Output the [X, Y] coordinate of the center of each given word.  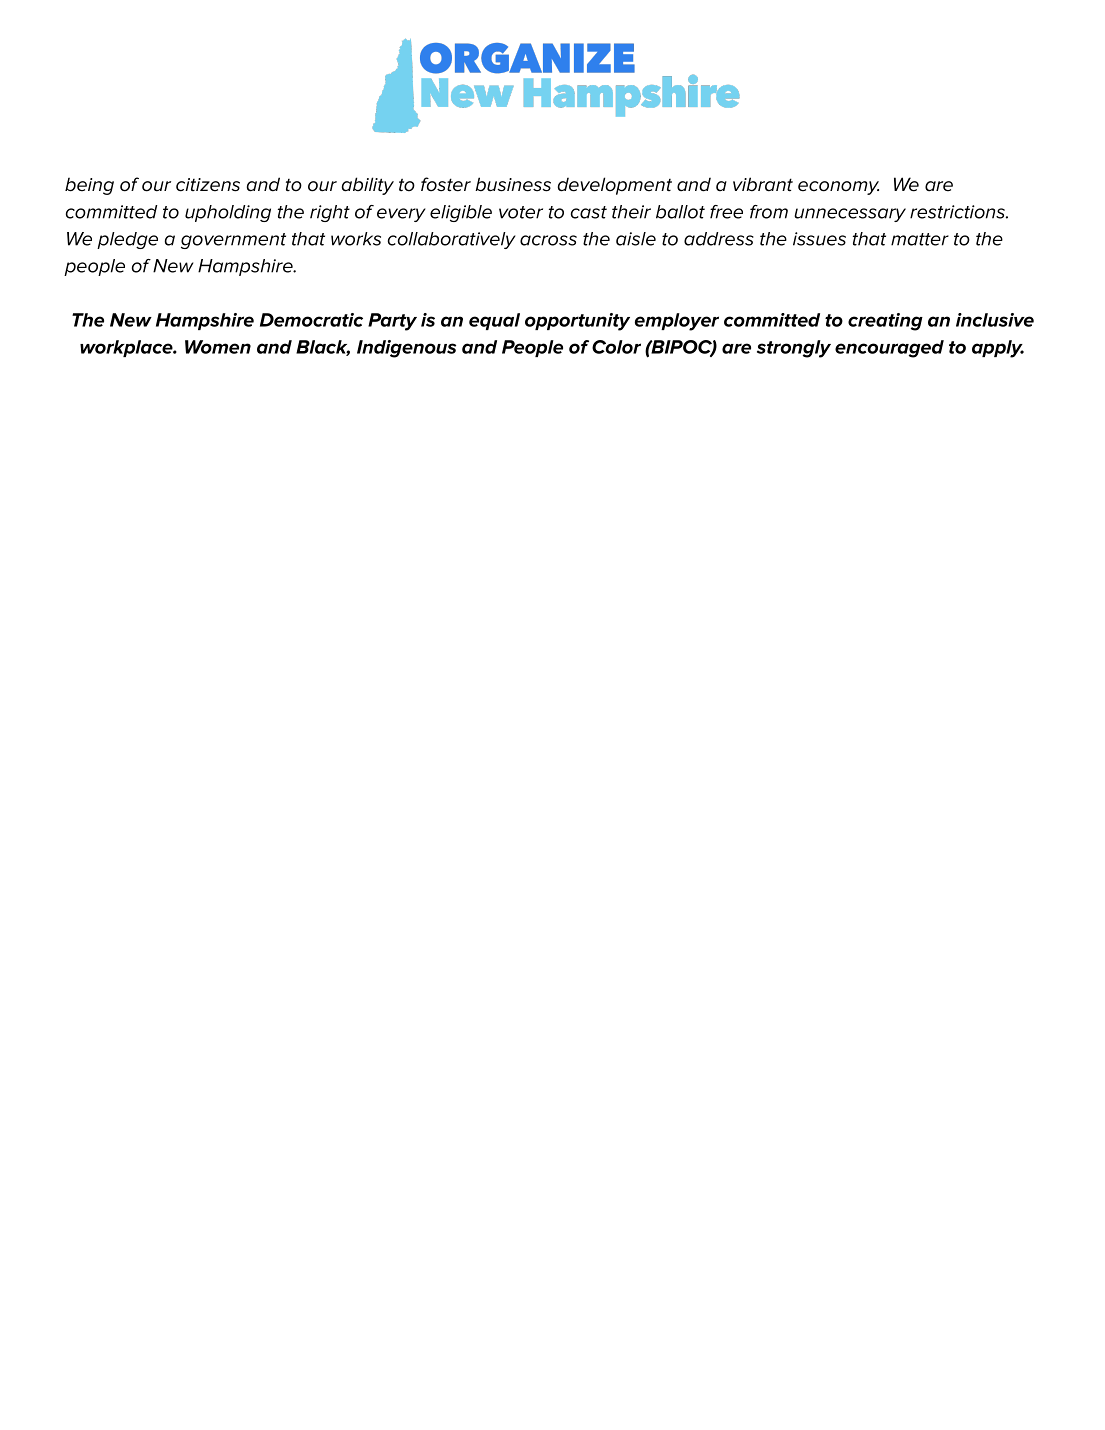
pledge [127, 240]
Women [218, 347]
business [513, 184]
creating [885, 322]
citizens [208, 185]
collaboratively [452, 240]
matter [920, 239]
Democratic [311, 320]
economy [838, 188]
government [233, 241]
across [548, 240]
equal [494, 321]
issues [819, 239]
